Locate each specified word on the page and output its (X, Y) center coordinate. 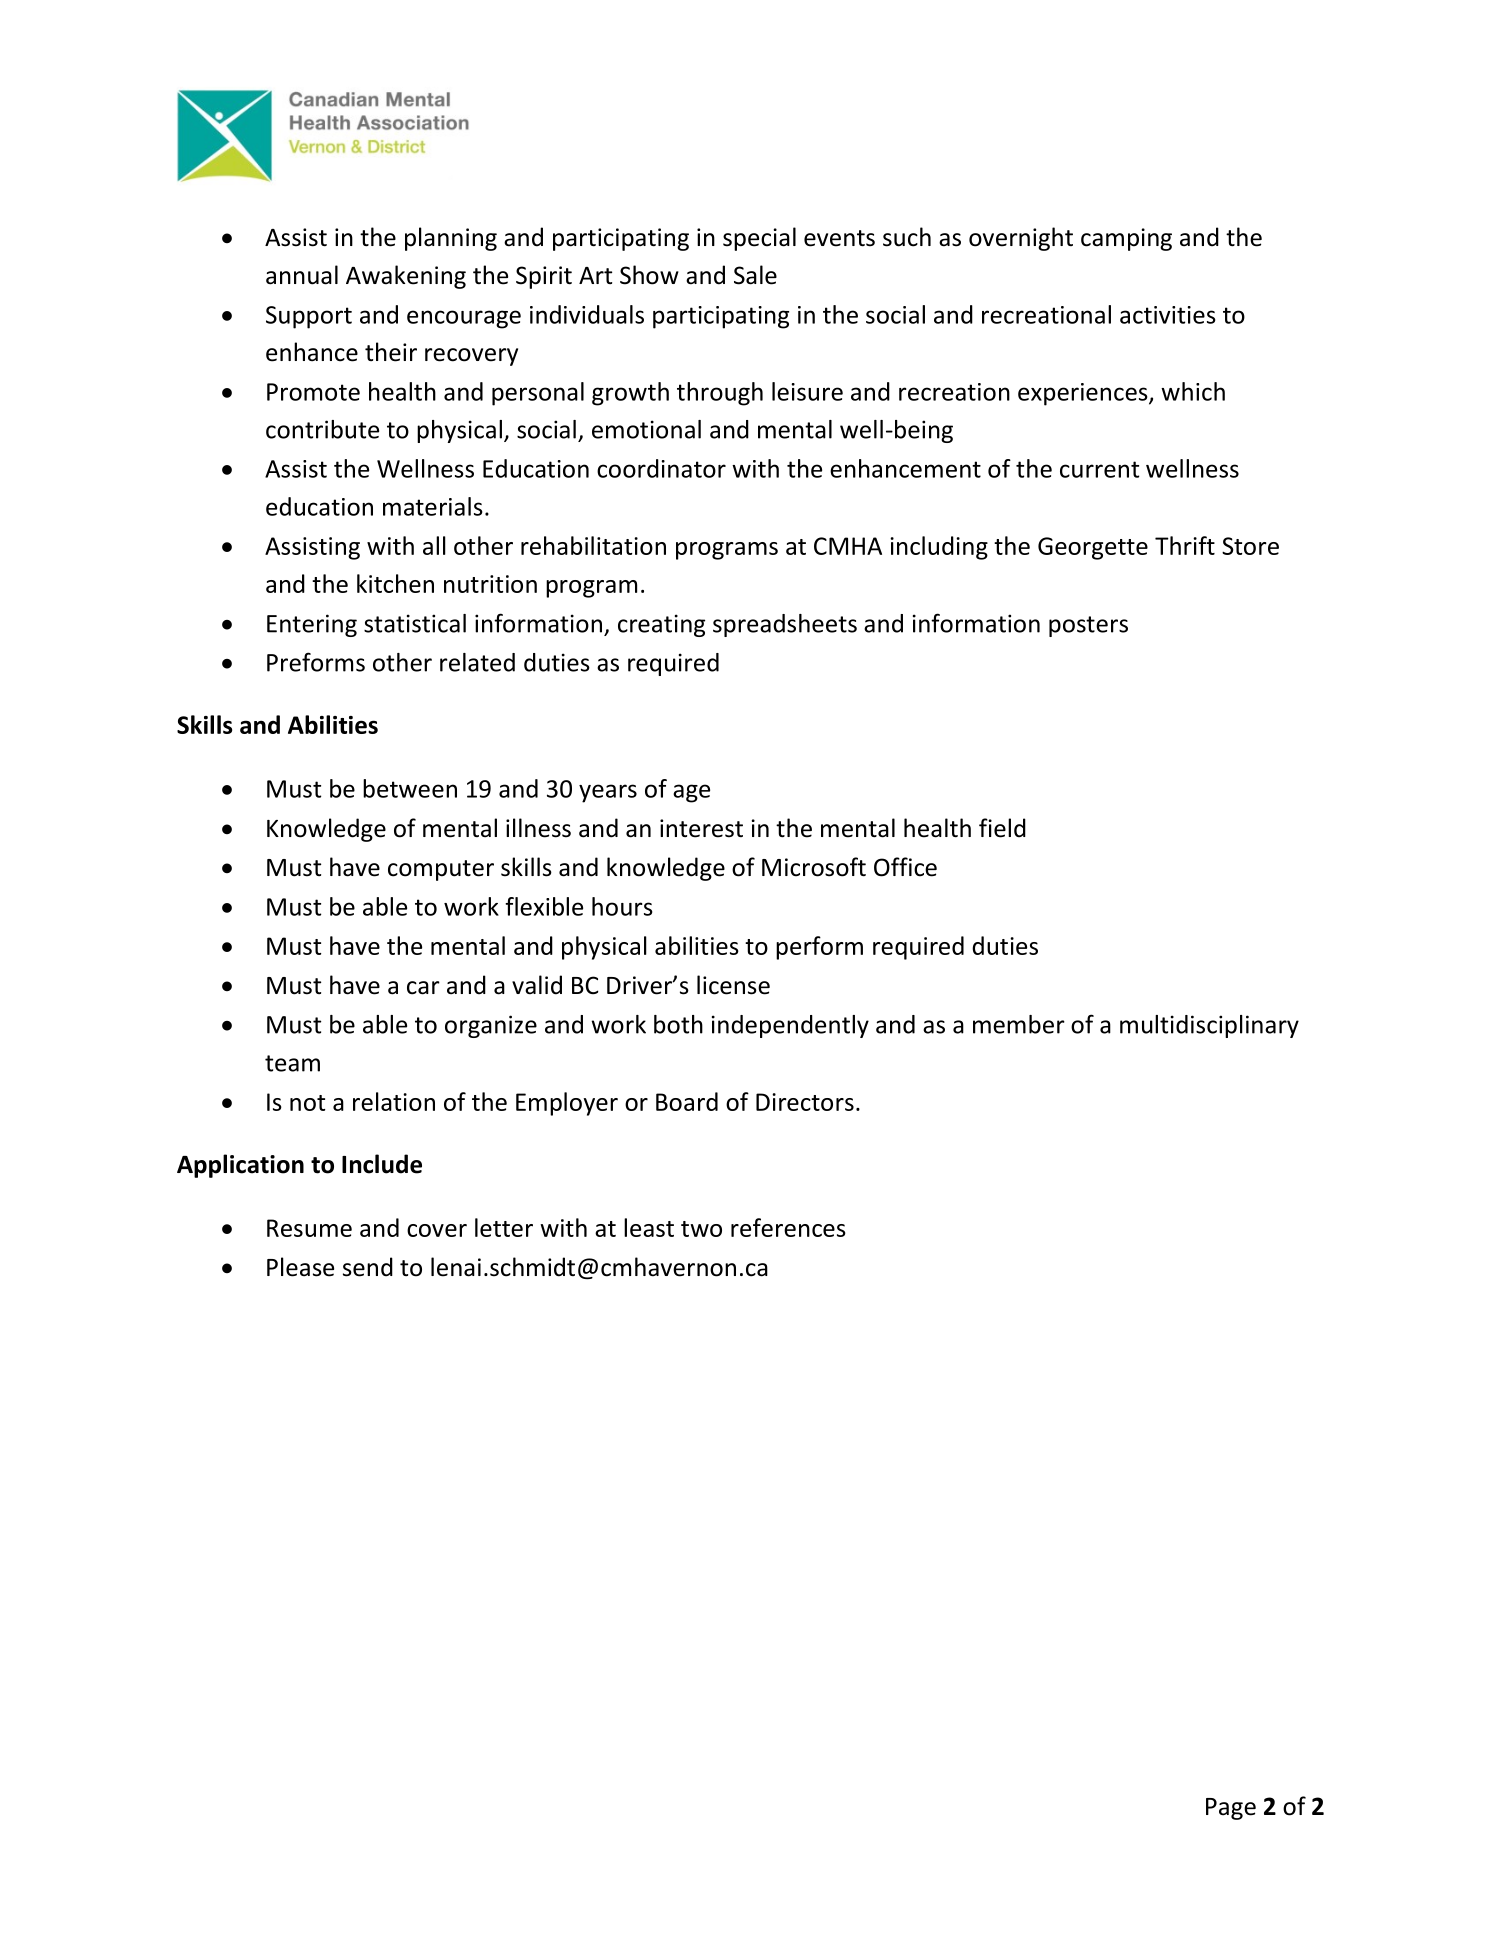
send (368, 1267)
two (701, 1229)
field (1002, 828)
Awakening (406, 277)
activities (1168, 315)
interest (701, 828)
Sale (755, 275)
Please (300, 1267)
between (410, 788)
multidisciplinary (1209, 1026)
